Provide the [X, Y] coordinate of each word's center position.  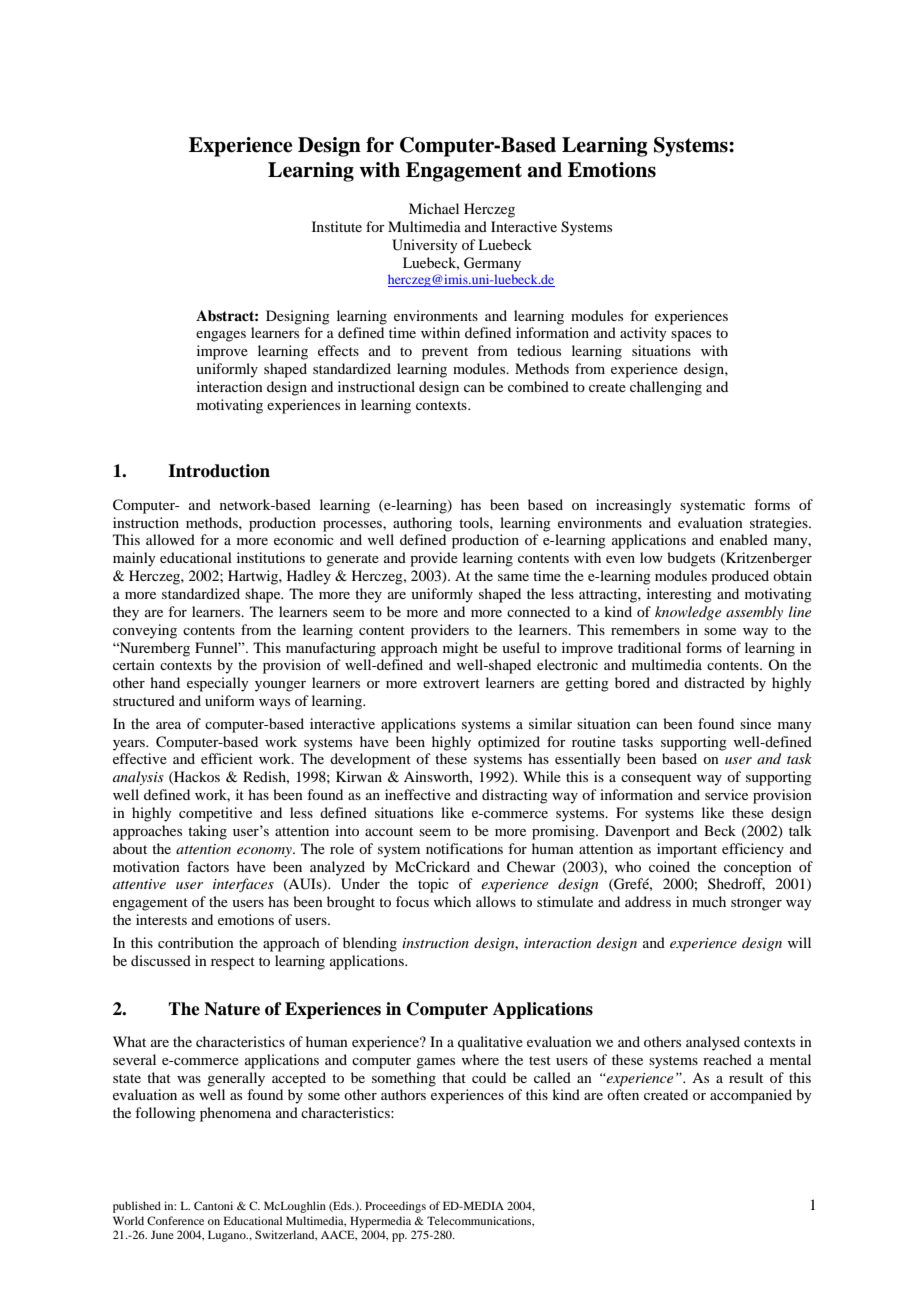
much [709, 901]
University [425, 246]
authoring [422, 524]
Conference [175, 1220]
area [168, 725]
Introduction [219, 471]
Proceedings [395, 1207]
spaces [691, 336]
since [755, 723]
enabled [744, 539]
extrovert [451, 683]
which [452, 901]
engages [221, 336]
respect [233, 963]
